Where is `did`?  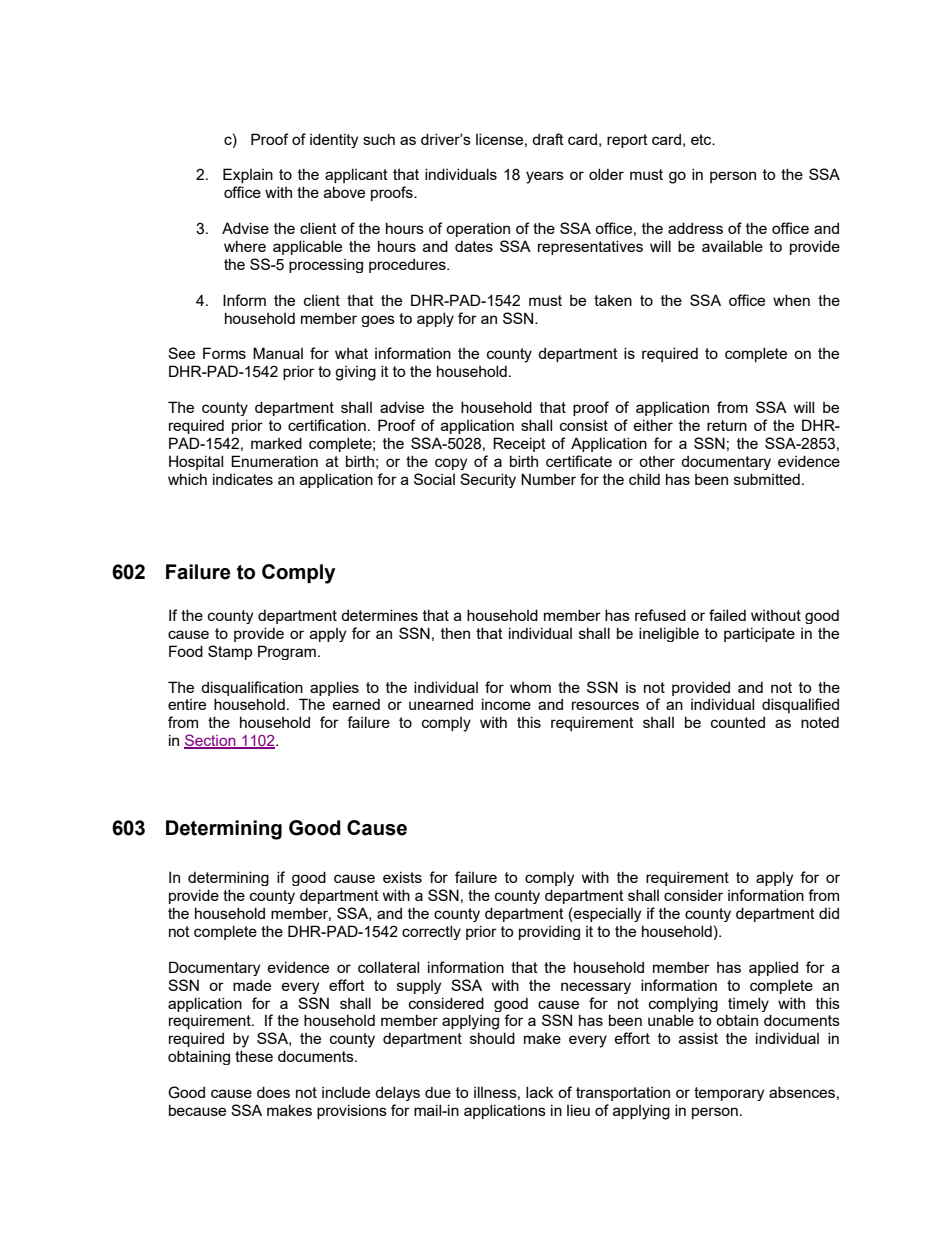
did is located at coordinates (829, 913).
